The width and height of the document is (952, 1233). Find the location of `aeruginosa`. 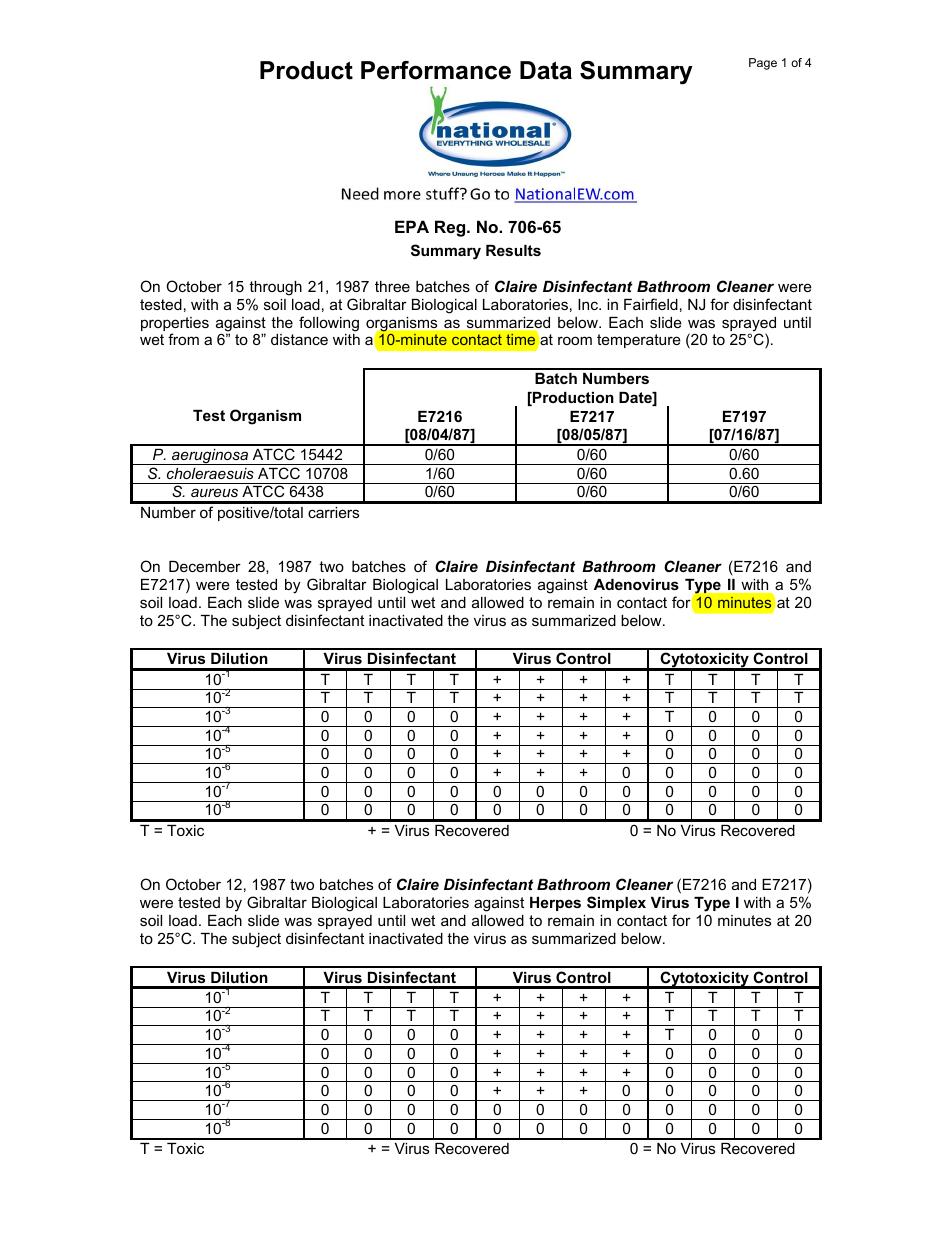

aeruginosa is located at coordinates (210, 457).
